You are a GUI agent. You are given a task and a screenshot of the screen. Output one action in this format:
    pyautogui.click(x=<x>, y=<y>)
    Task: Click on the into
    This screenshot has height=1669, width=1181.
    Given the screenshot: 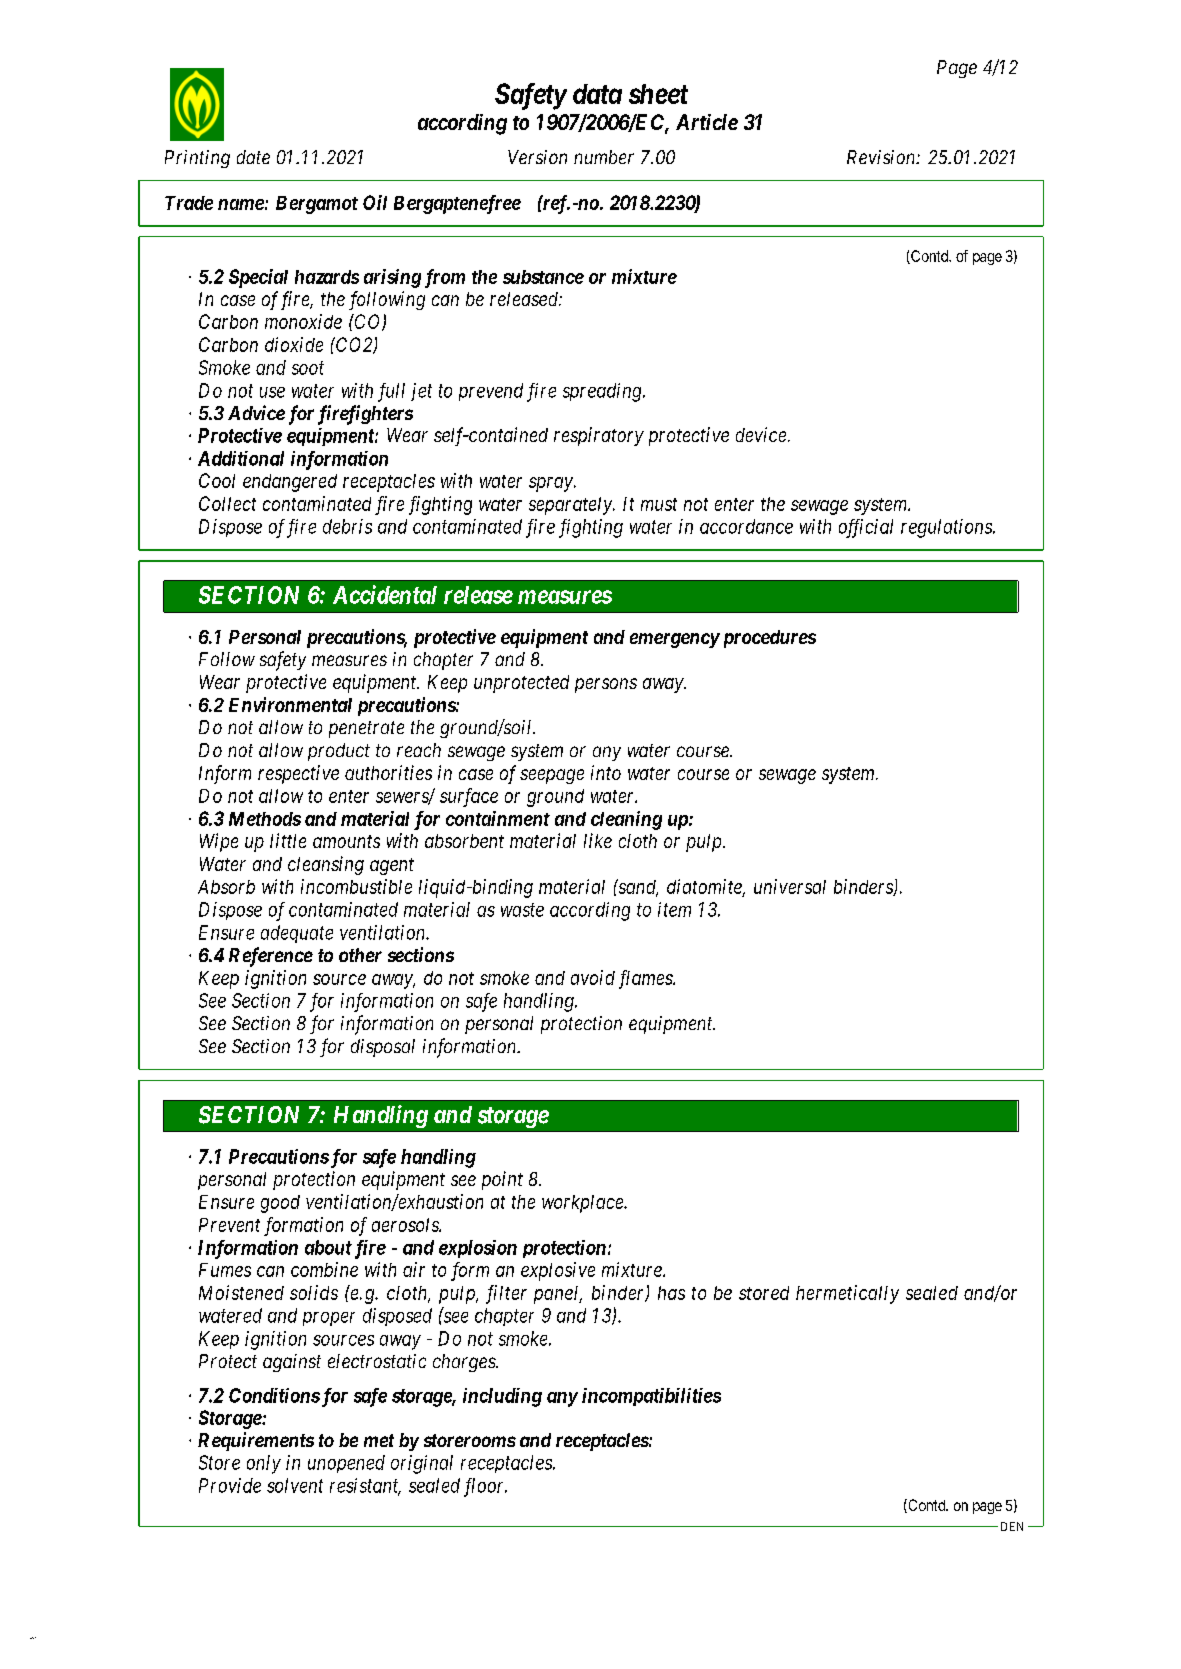 What is the action you would take?
    pyautogui.click(x=606, y=772)
